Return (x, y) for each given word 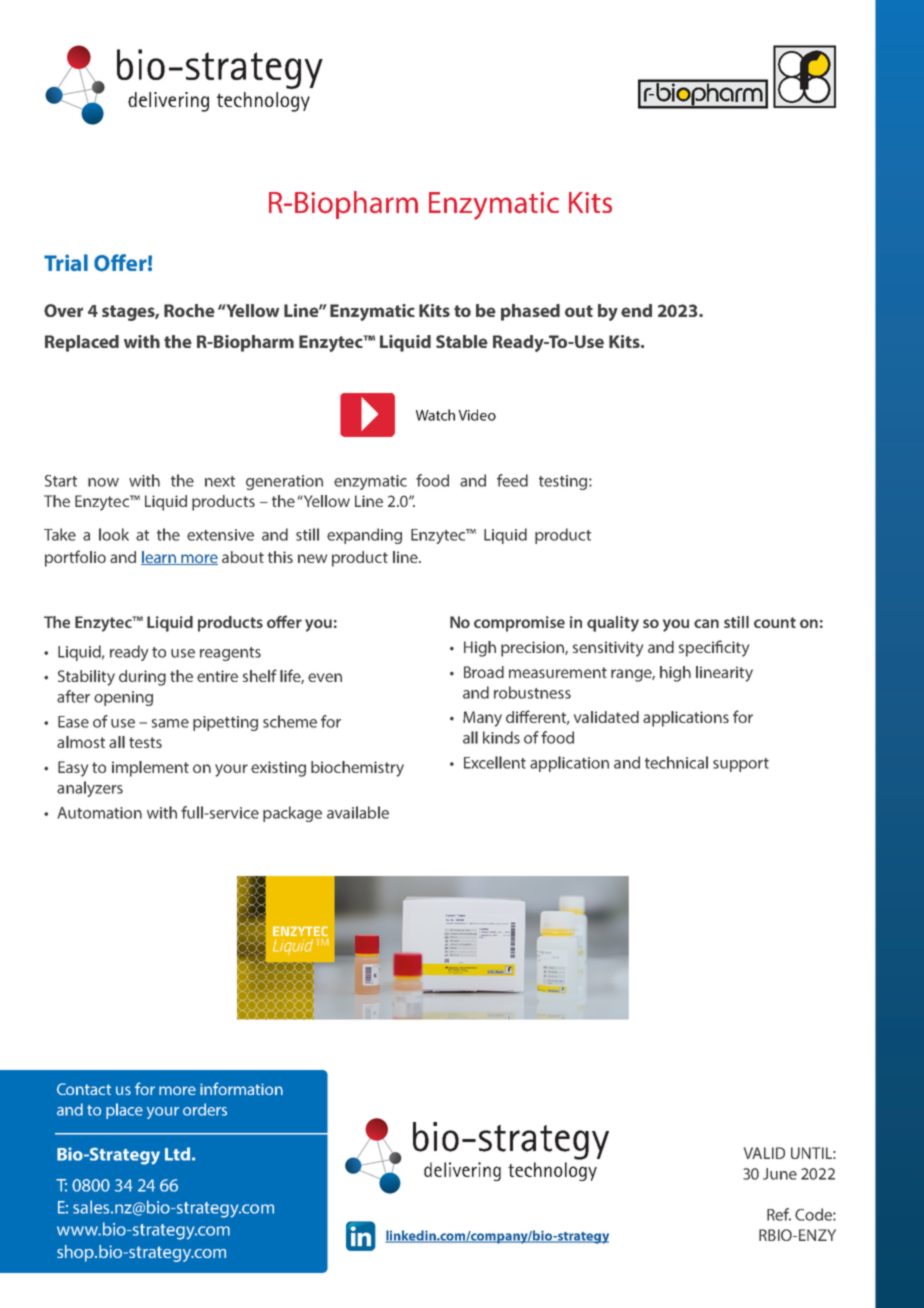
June (780, 1174)
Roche (189, 310)
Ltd (177, 1154)
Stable (462, 341)
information (241, 1088)
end (636, 310)
